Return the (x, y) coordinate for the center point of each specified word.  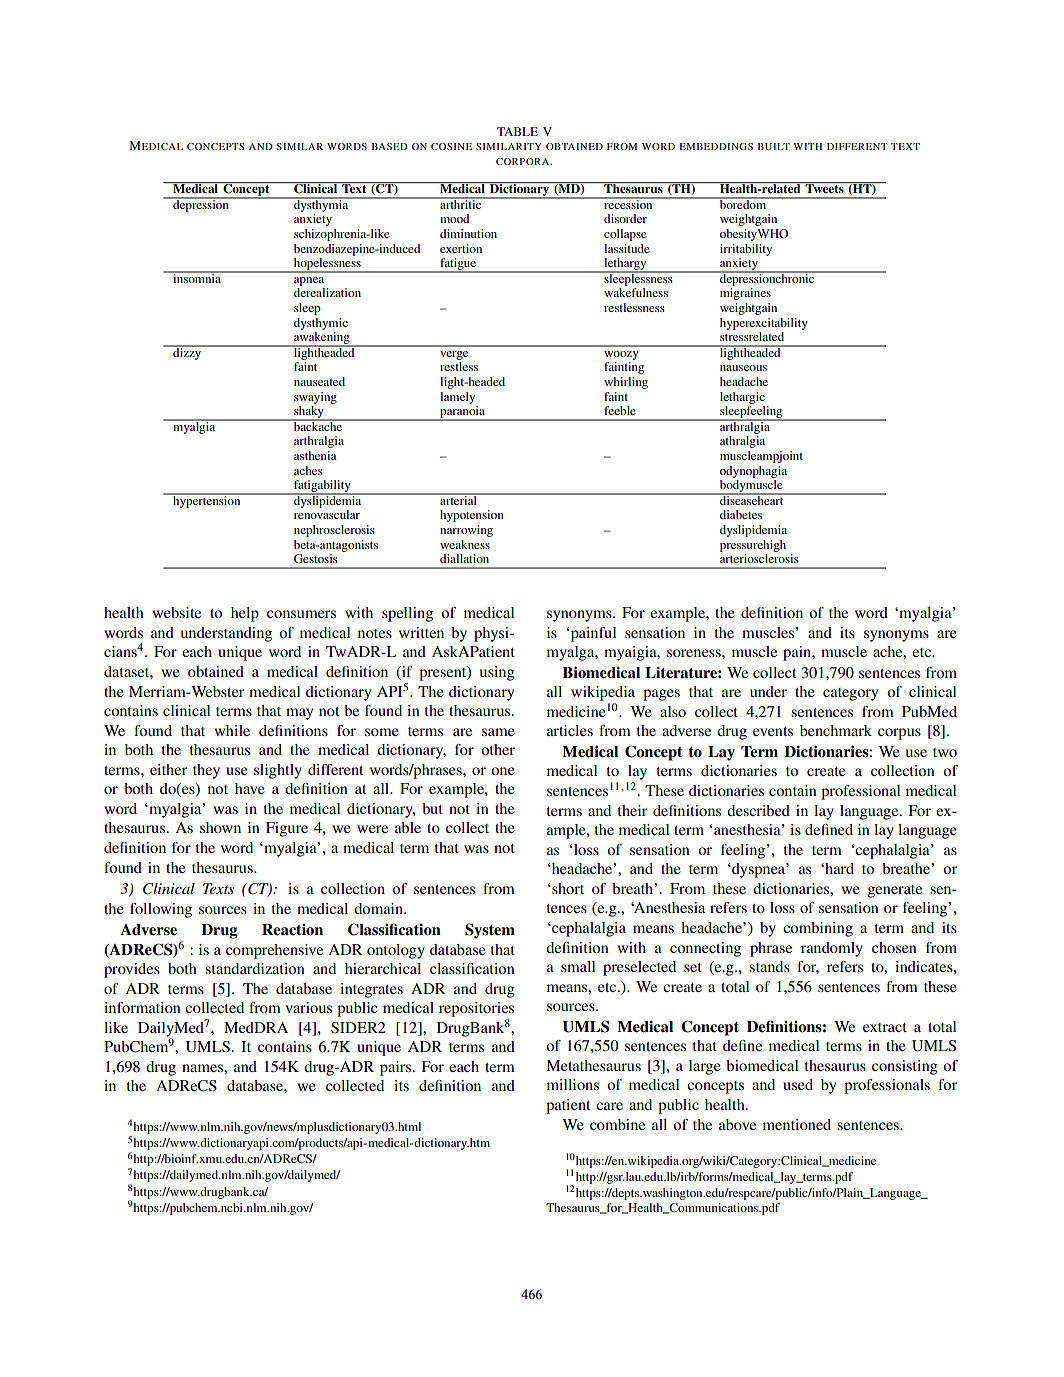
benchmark (836, 730)
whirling (626, 383)
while (232, 730)
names (203, 1068)
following (161, 910)
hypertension (207, 500)
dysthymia (321, 204)
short (567, 888)
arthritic (461, 203)
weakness (465, 544)
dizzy (187, 352)
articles (570, 730)
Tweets (825, 187)
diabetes (741, 514)
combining (818, 929)
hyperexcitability (764, 324)
